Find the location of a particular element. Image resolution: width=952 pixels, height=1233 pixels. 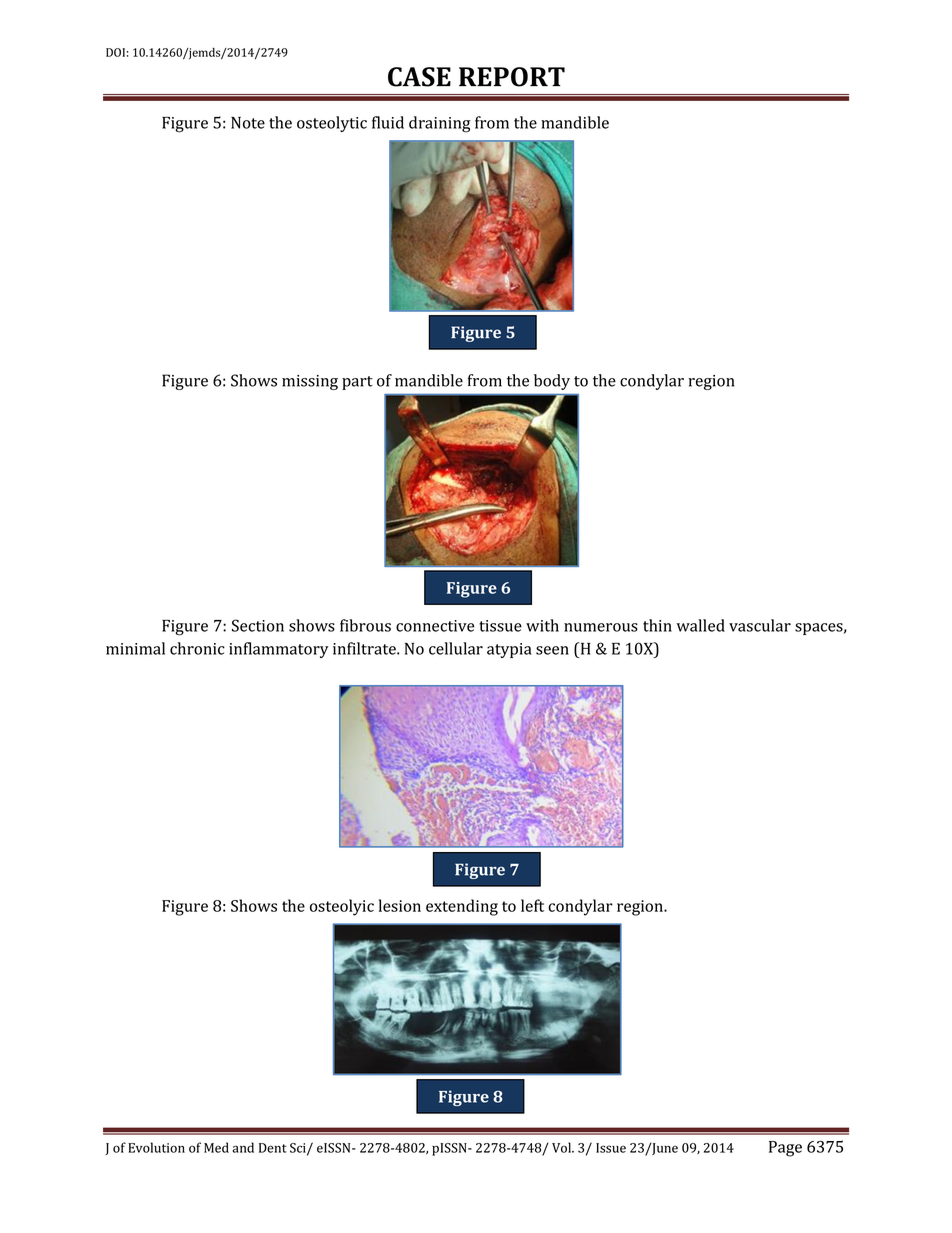

draining is located at coordinates (440, 124).
